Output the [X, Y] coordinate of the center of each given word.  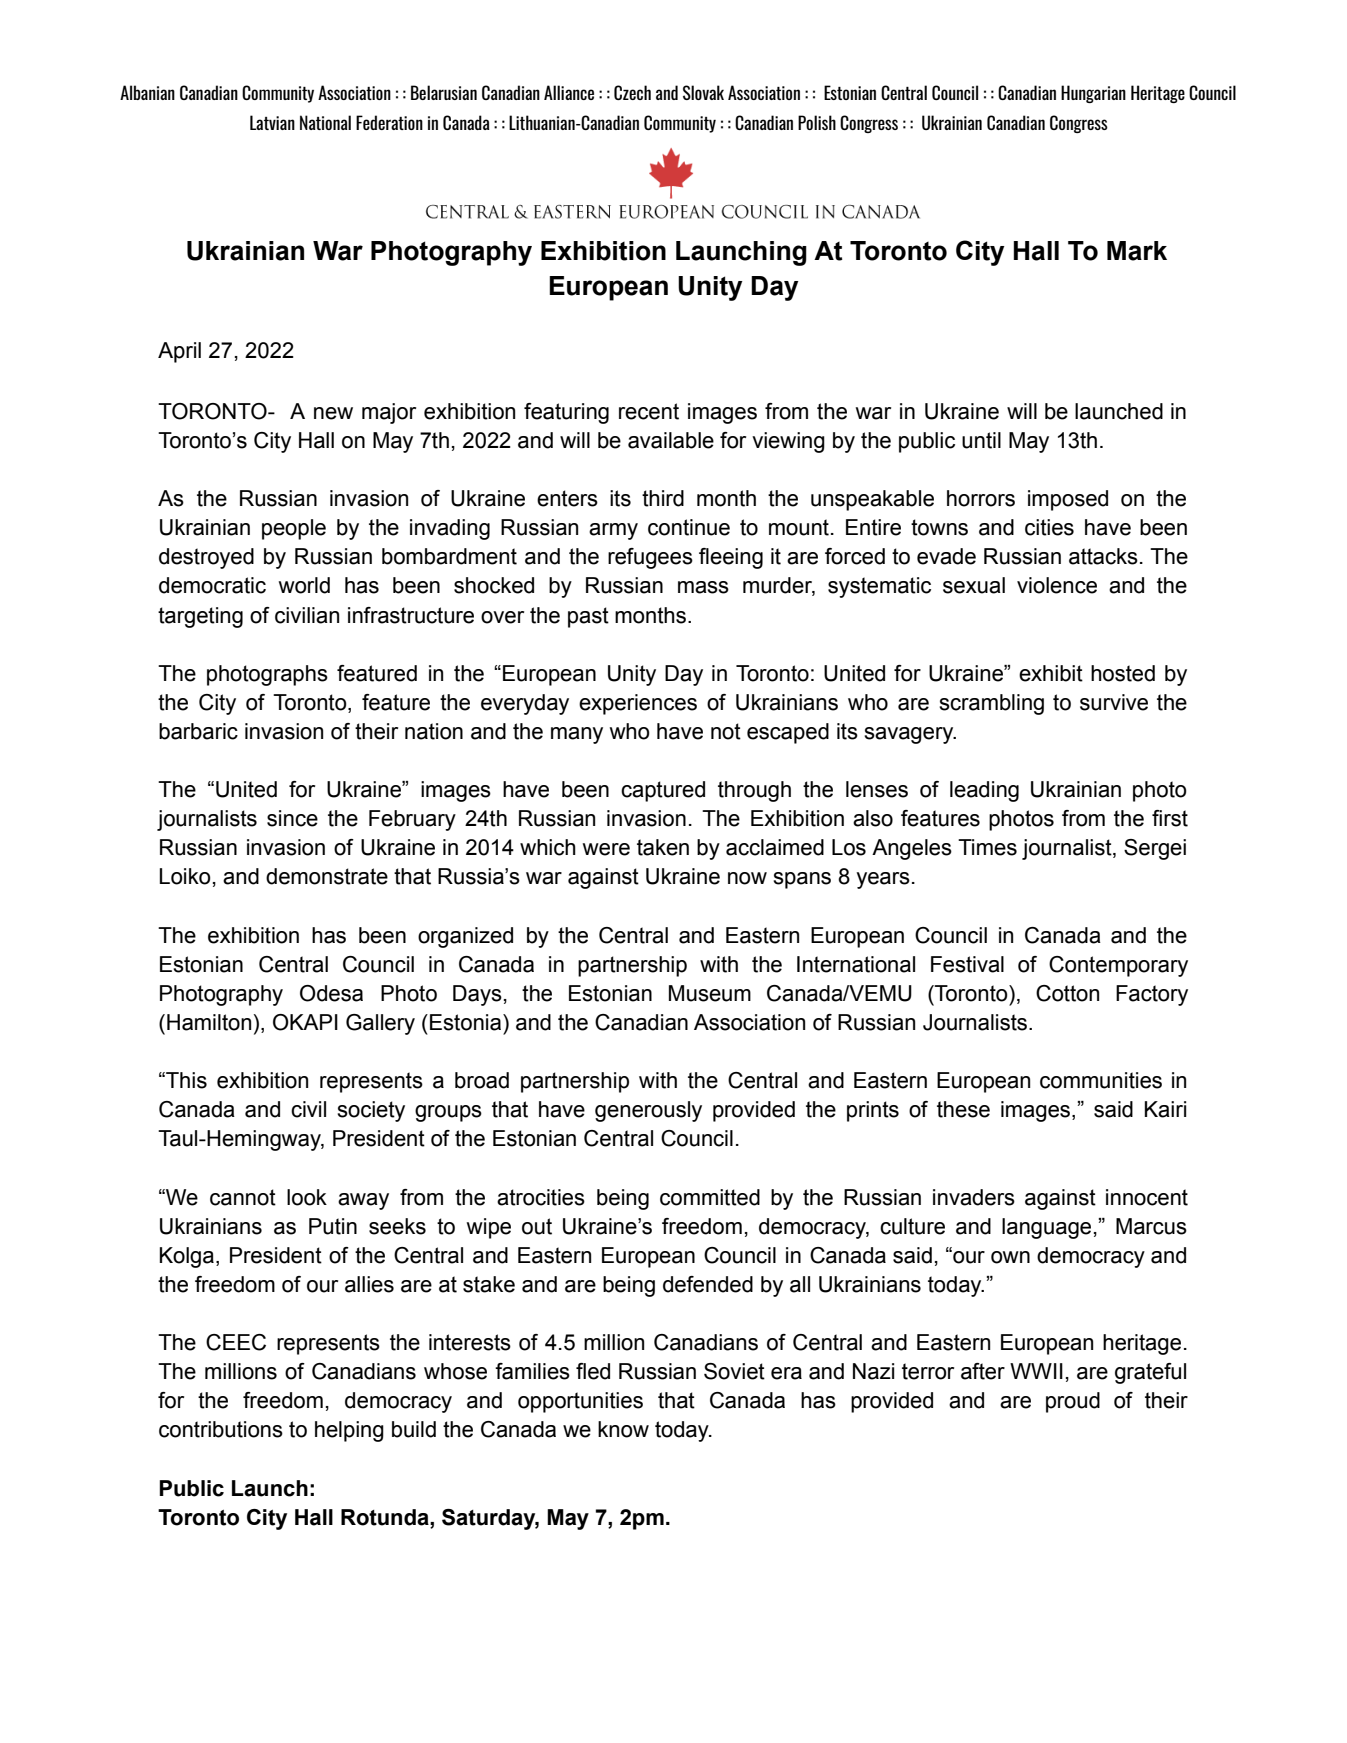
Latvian [272, 122]
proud [1073, 1402]
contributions [221, 1429]
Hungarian [1093, 94]
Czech [632, 92]
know [623, 1429]
